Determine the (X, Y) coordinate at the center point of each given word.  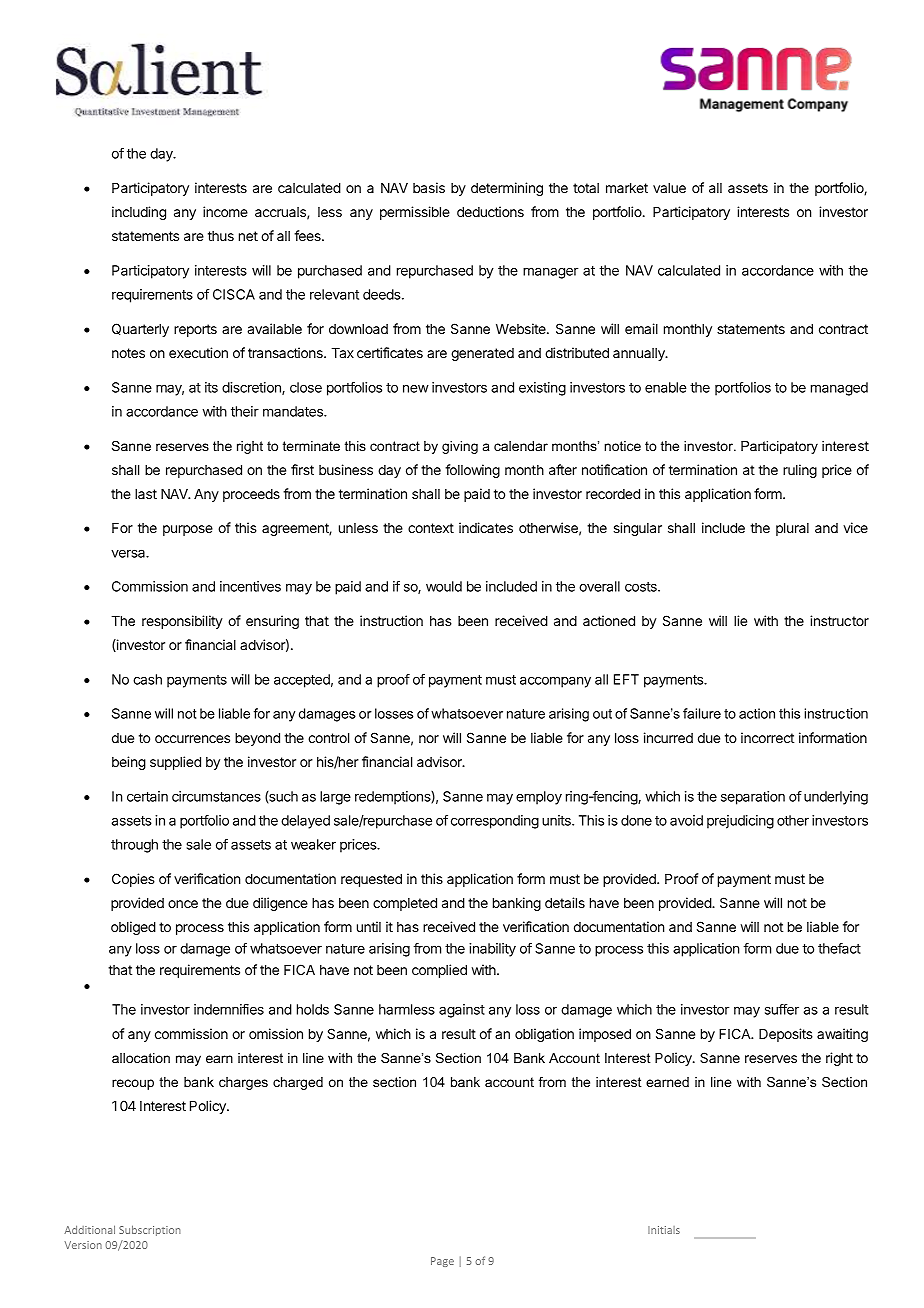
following (472, 471)
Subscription (150, 1230)
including (139, 213)
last (146, 494)
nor (429, 739)
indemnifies (229, 1009)
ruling (800, 471)
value (669, 188)
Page (442, 1262)
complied (439, 971)
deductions (490, 211)
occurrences (192, 739)
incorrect (767, 737)
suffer (782, 1009)
